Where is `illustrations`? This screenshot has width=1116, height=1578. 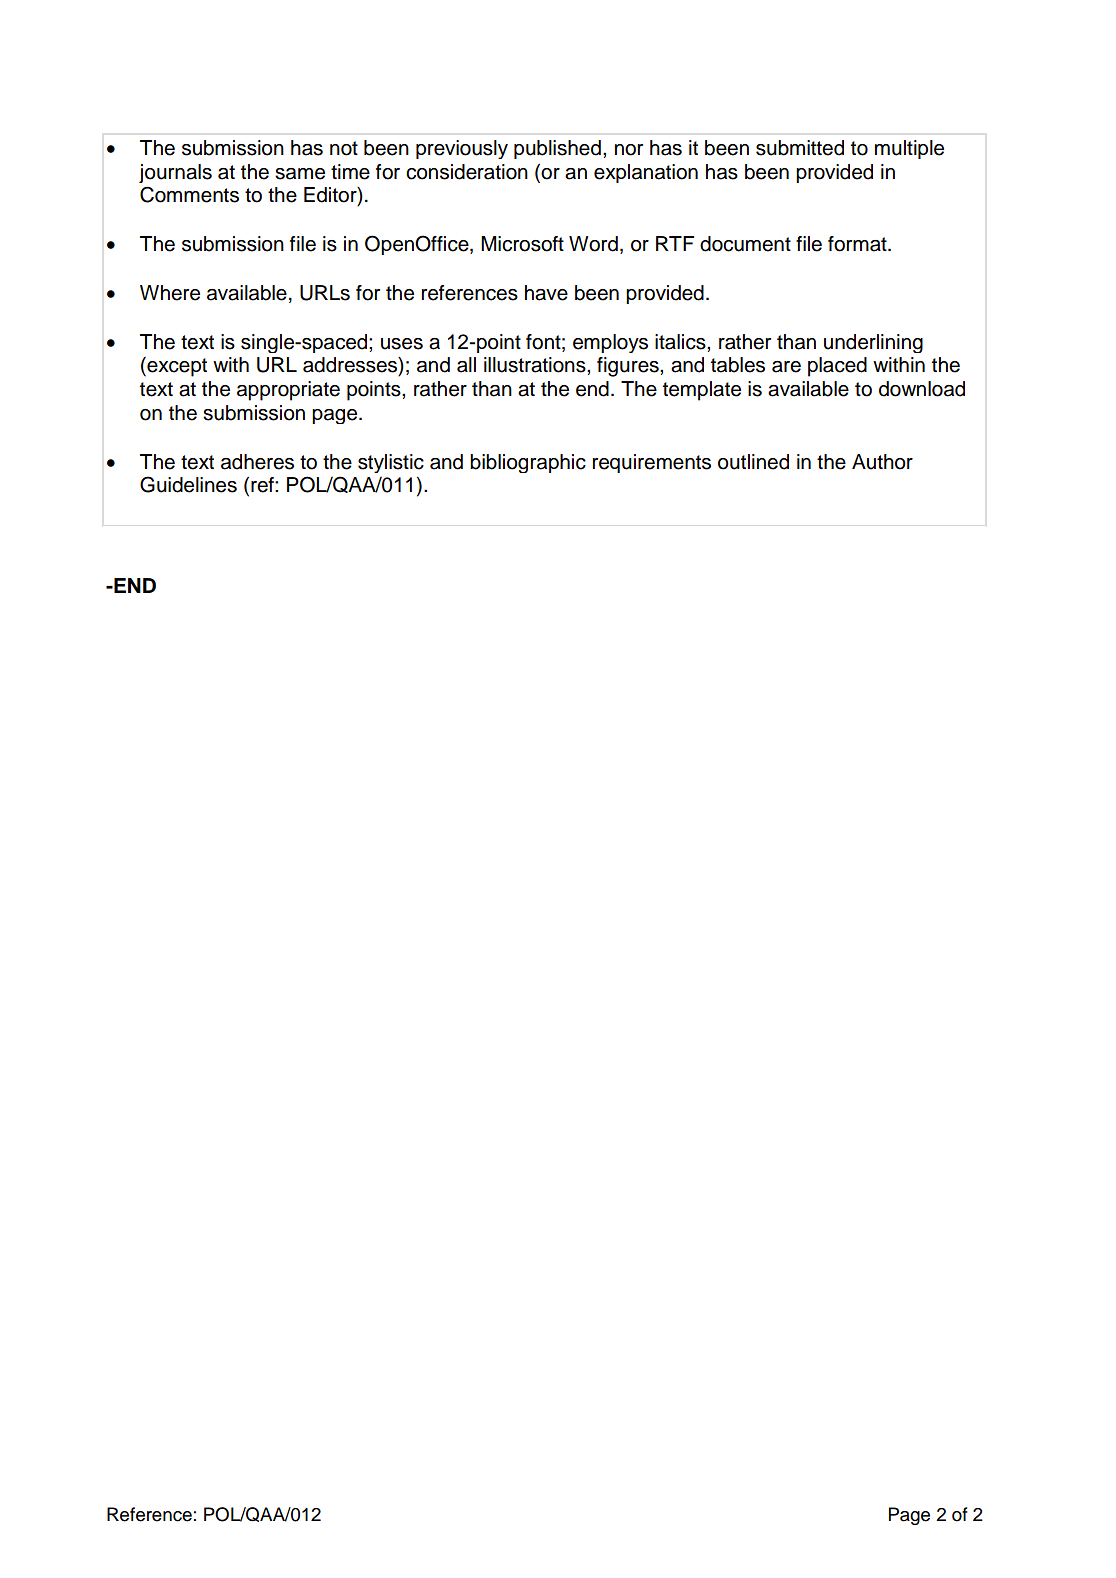 illustrations is located at coordinates (536, 365).
